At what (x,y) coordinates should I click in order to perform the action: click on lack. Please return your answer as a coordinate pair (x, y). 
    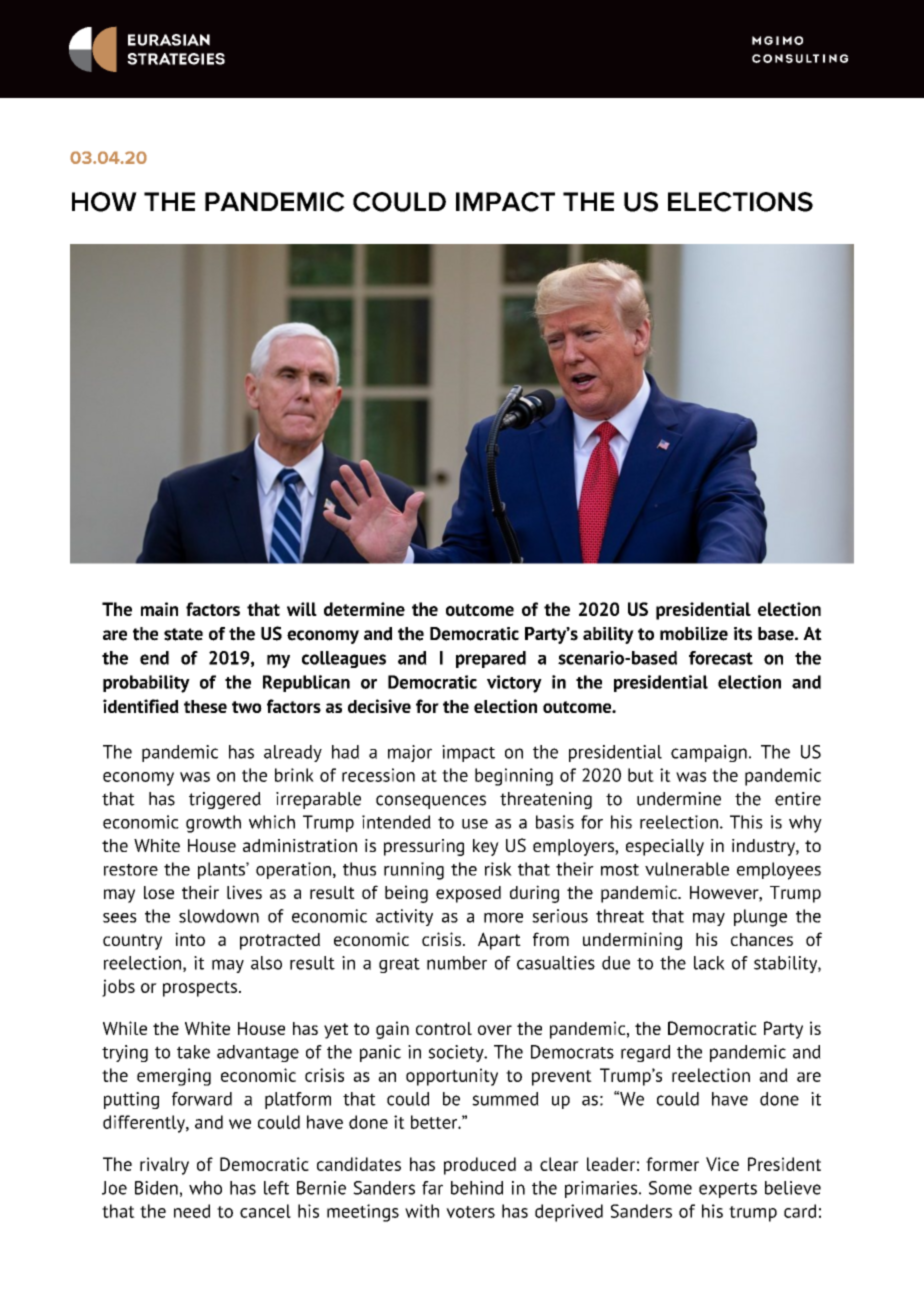
    Looking at the image, I should click on (709, 963).
